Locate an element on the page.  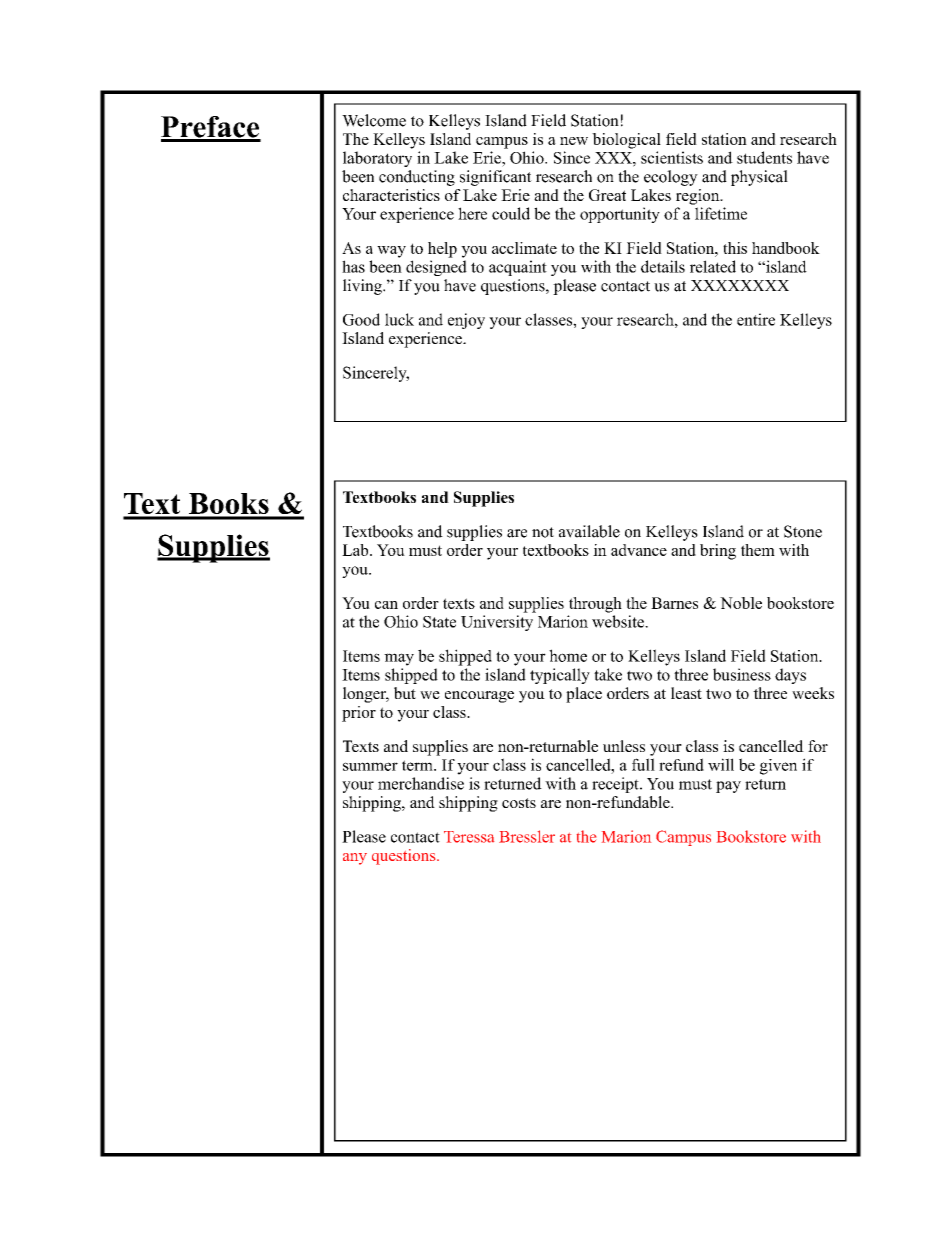
new is located at coordinates (574, 141).
